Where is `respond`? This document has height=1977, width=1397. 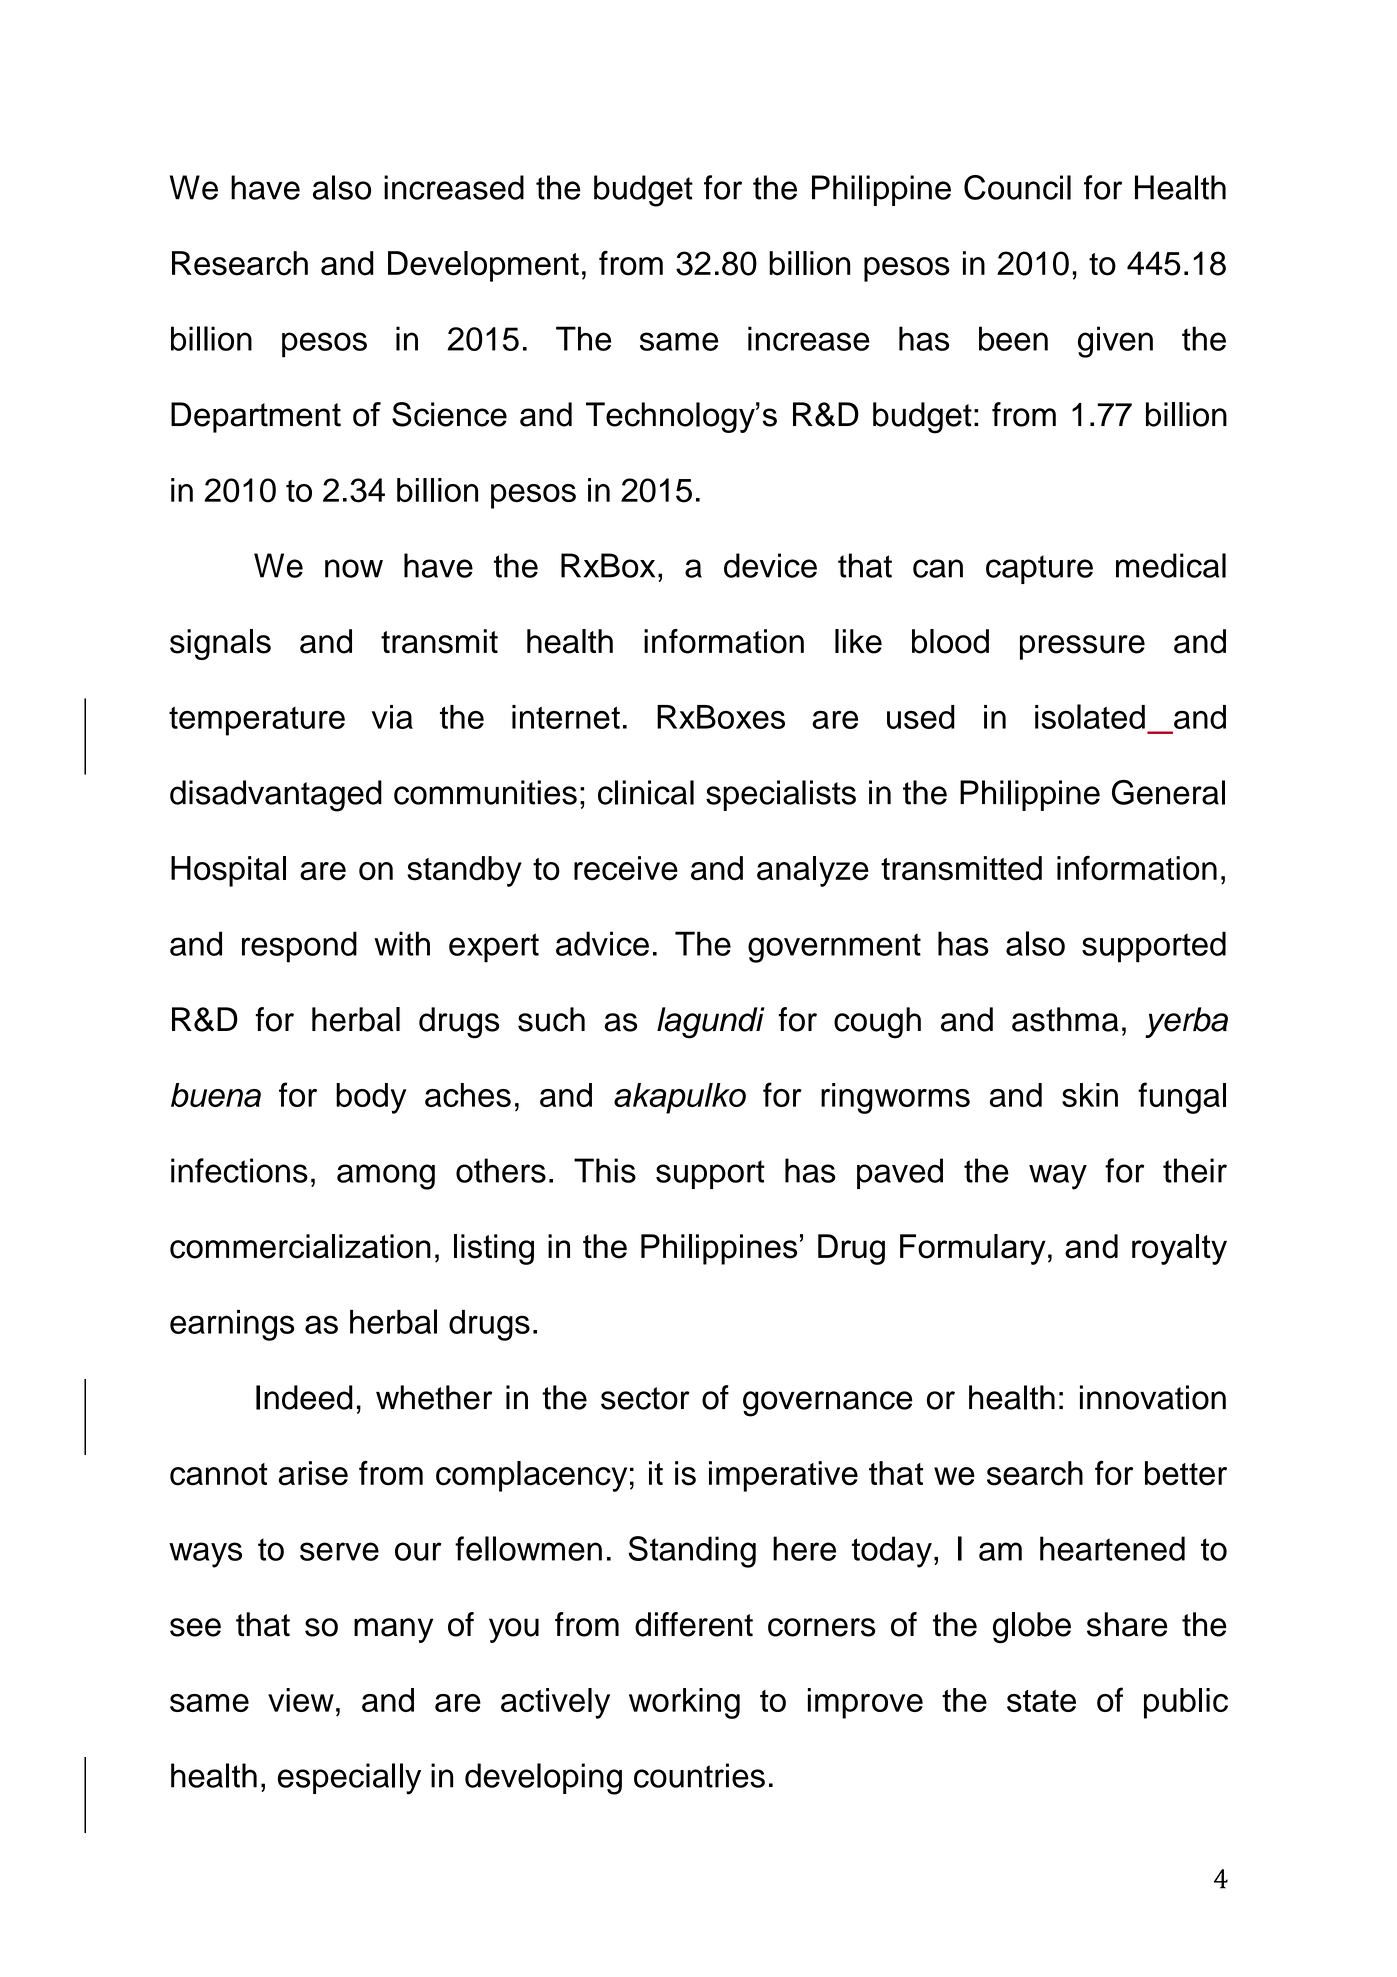 respond is located at coordinates (299, 947).
